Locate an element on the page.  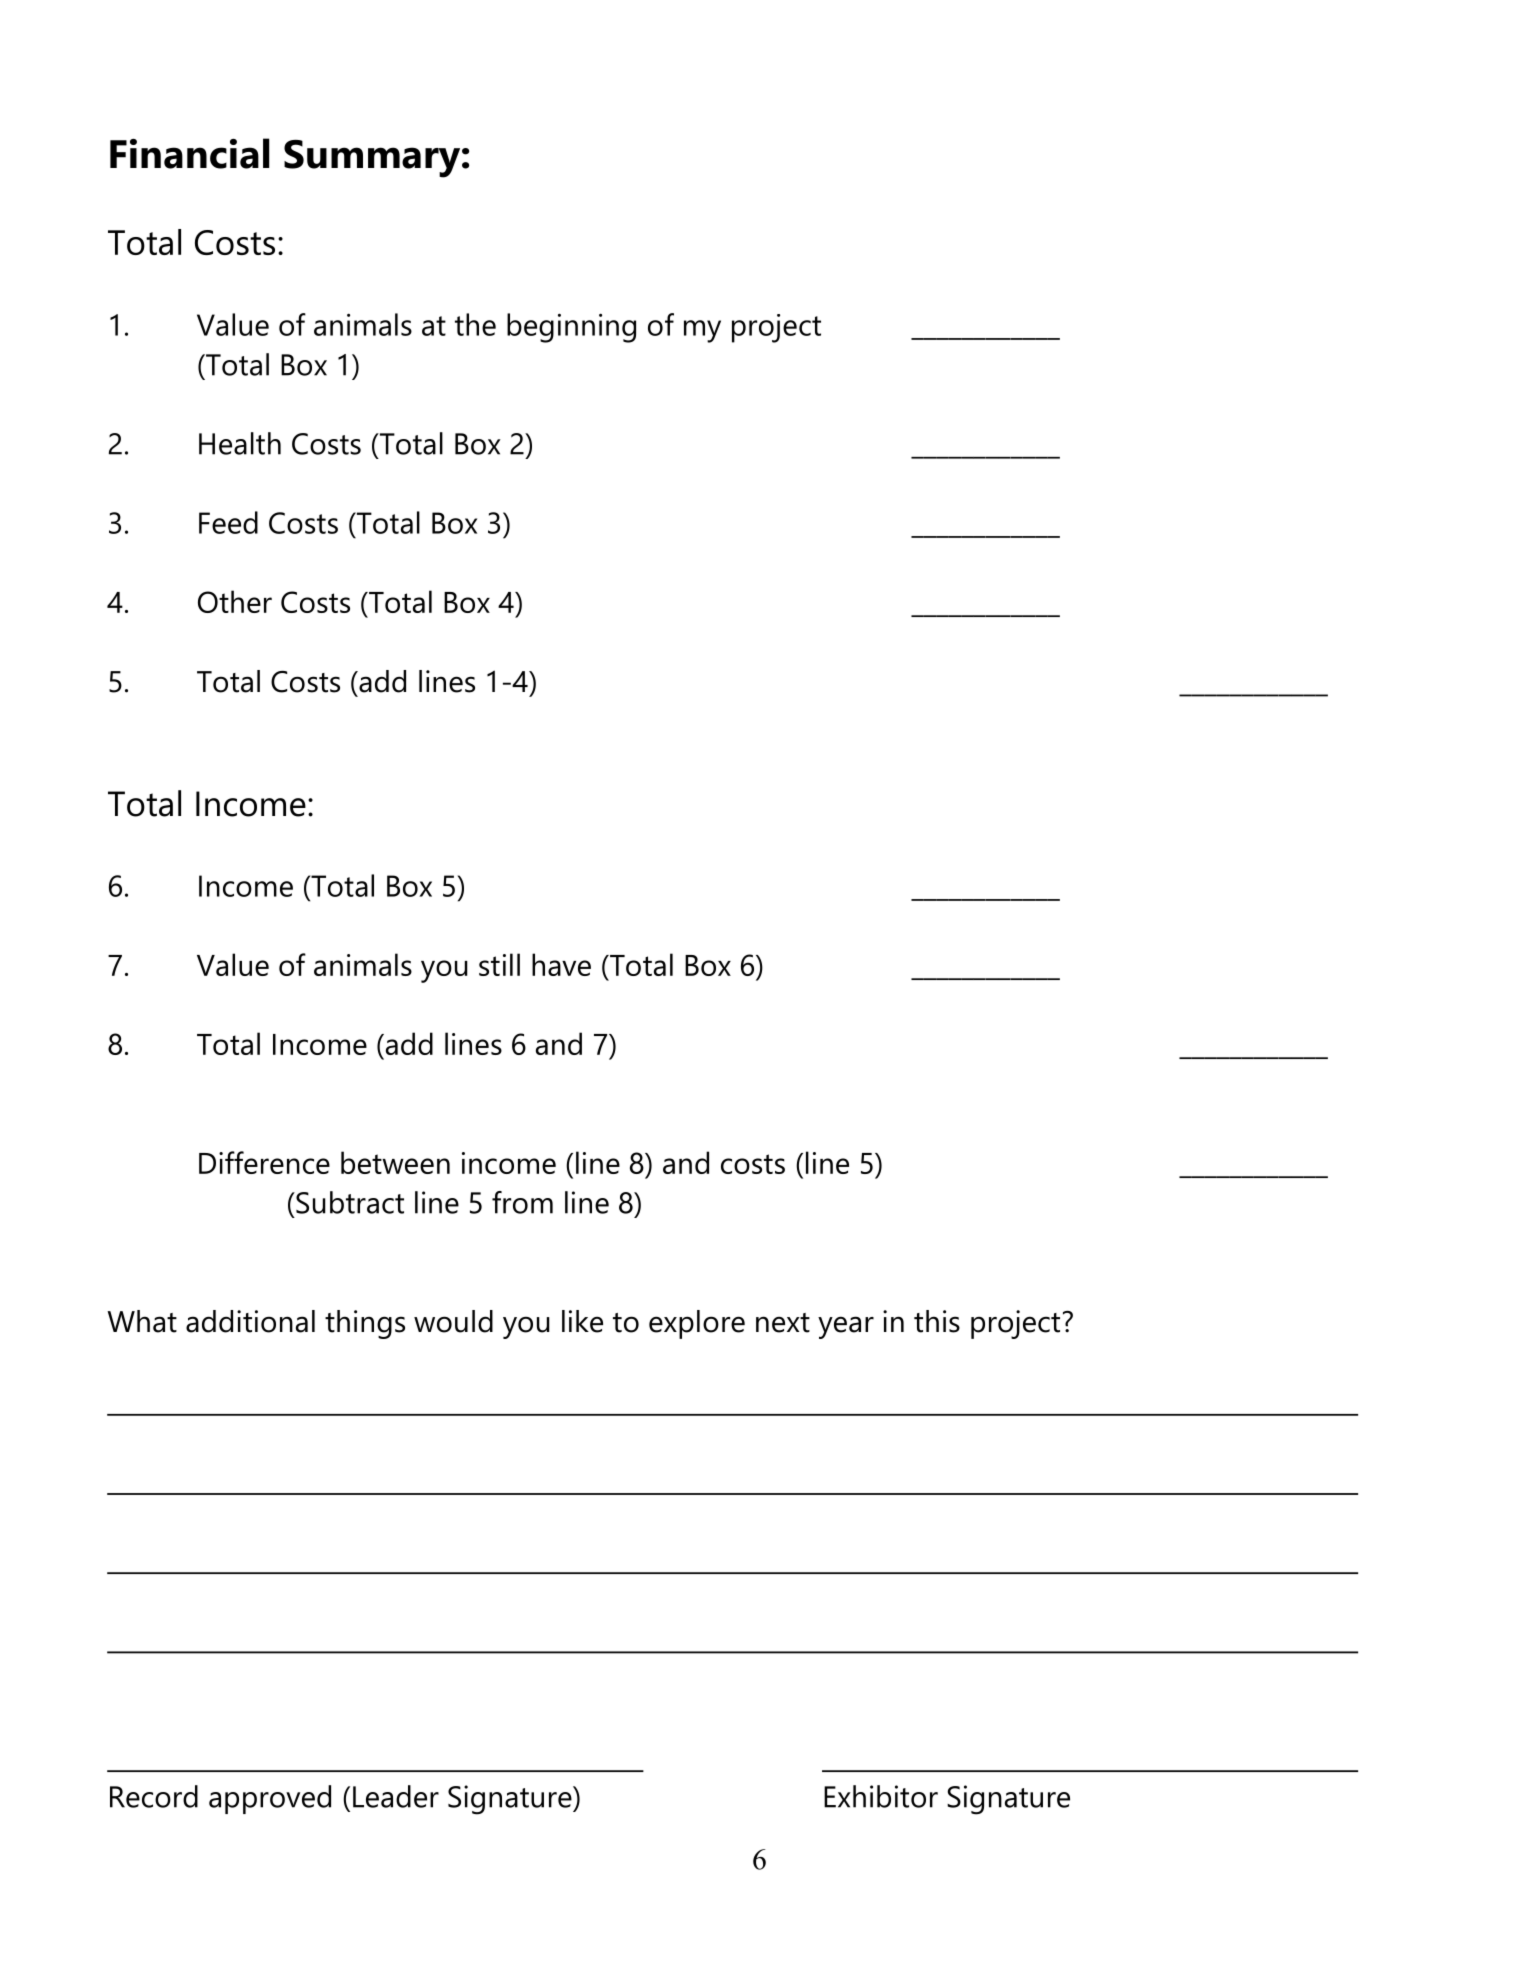
beginning is located at coordinates (571, 328).
